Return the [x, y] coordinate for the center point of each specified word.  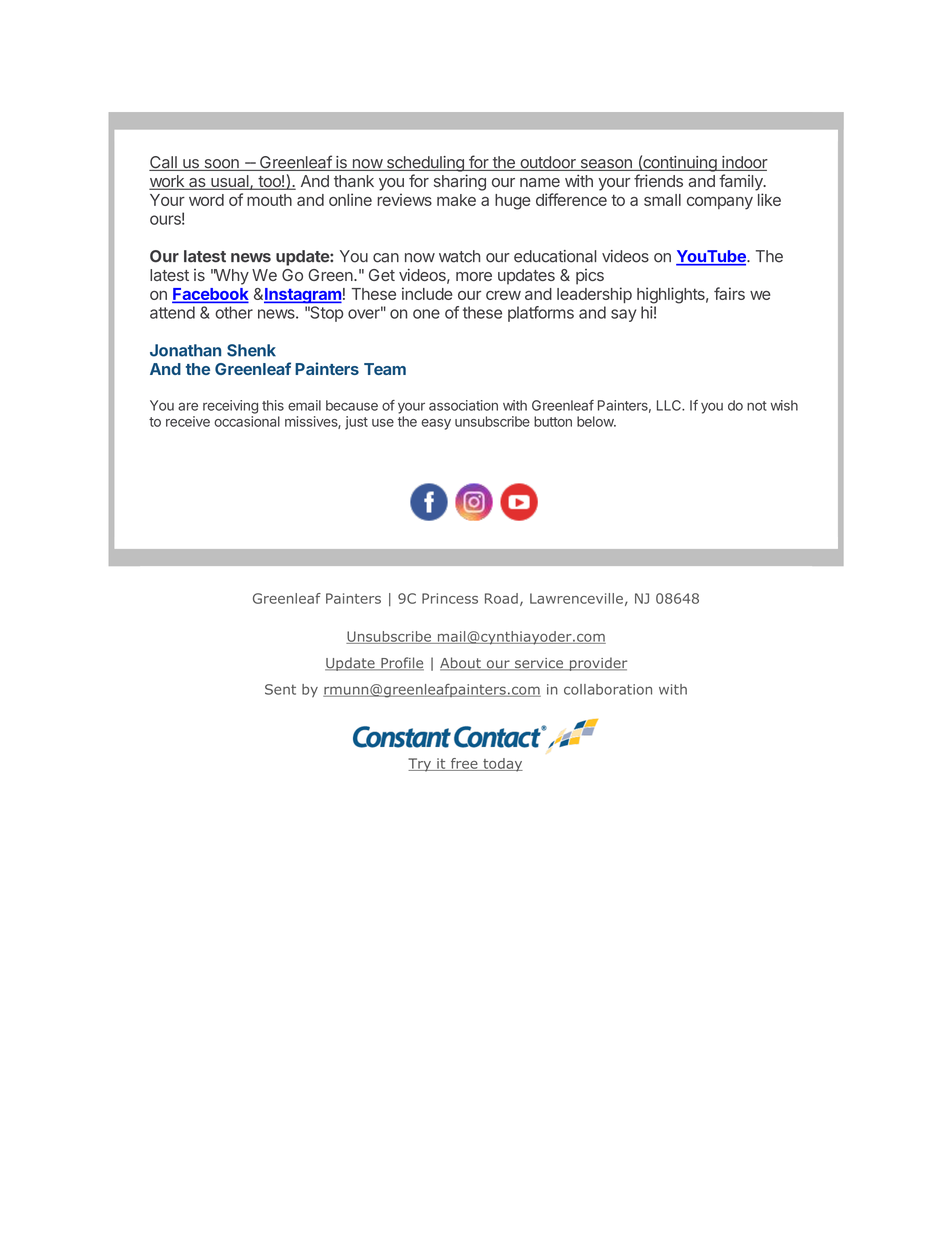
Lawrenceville [576, 598]
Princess [450, 598]
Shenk [251, 350]
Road [501, 598]
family [742, 182]
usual [230, 182]
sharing [460, 182]
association [463, 405]
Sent [280, 689]
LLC [670, 405]
